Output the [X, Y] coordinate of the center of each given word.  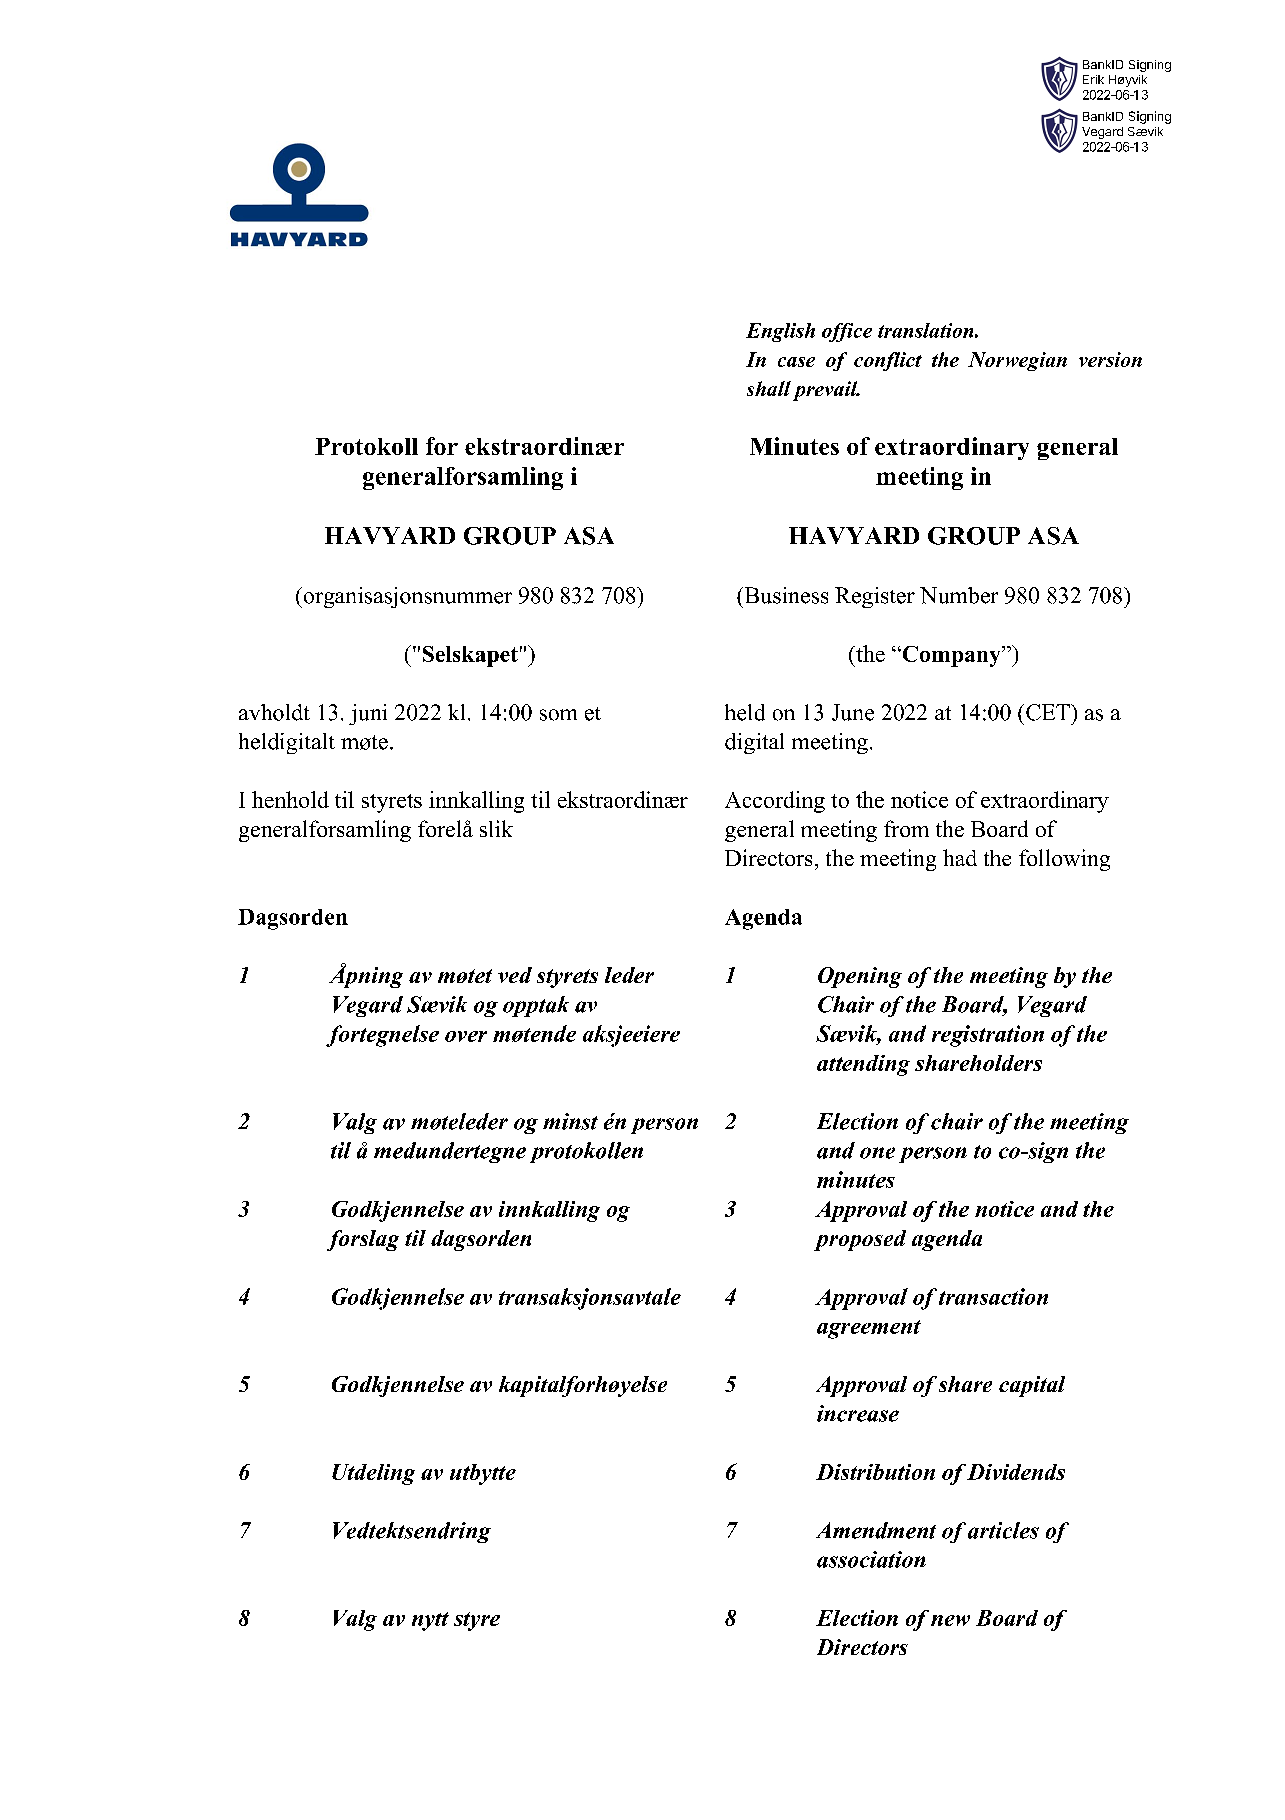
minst [570, 1121]
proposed [860, 1240]
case [796, 362]
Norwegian [1017, 361]
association [871, 1559]
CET [1049, 712]
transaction [993, 1296]
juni [368, 714]
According [775, 802]
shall [769, 388]
